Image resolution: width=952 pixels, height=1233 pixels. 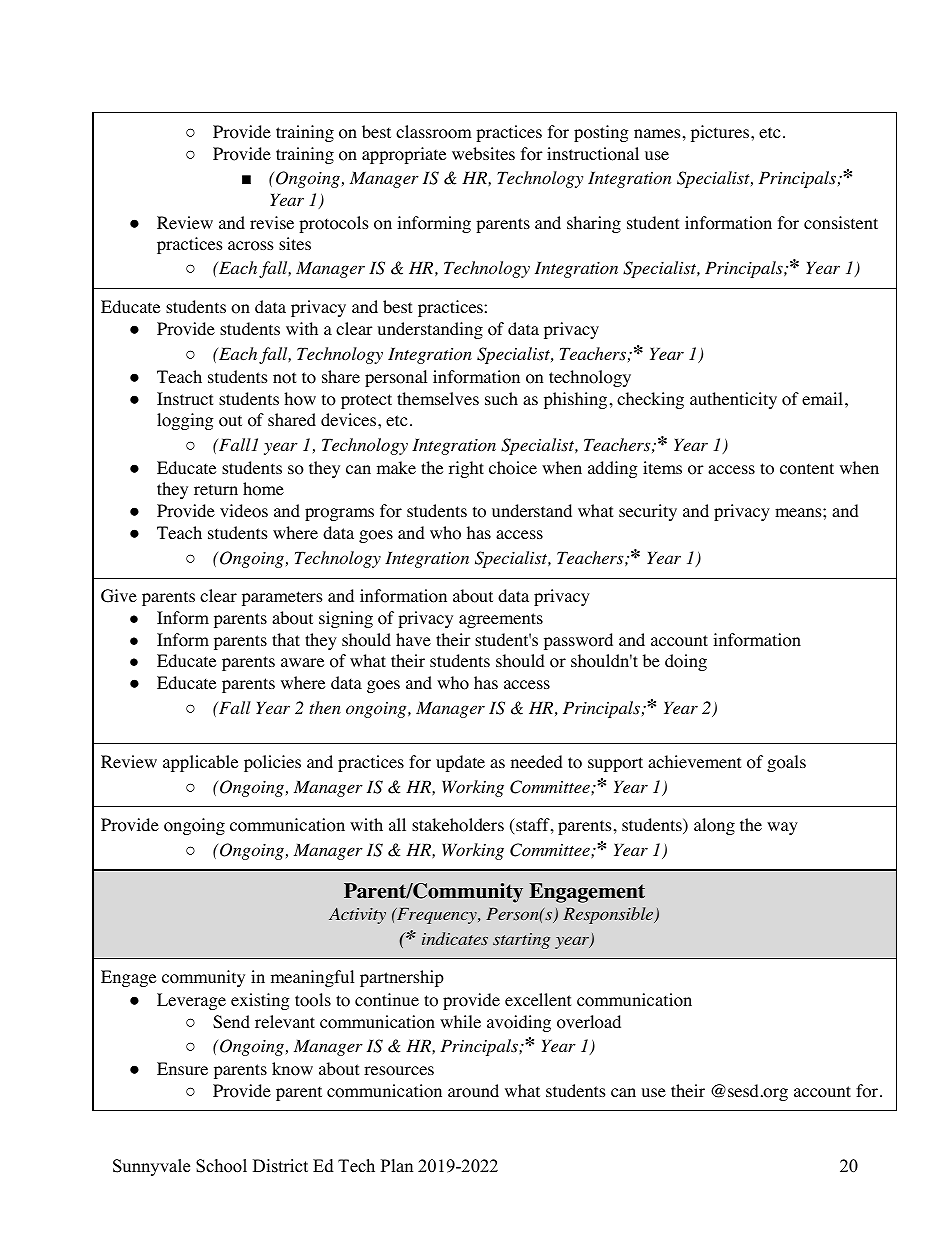 I want to click on return, so click(x=216, y=489).
